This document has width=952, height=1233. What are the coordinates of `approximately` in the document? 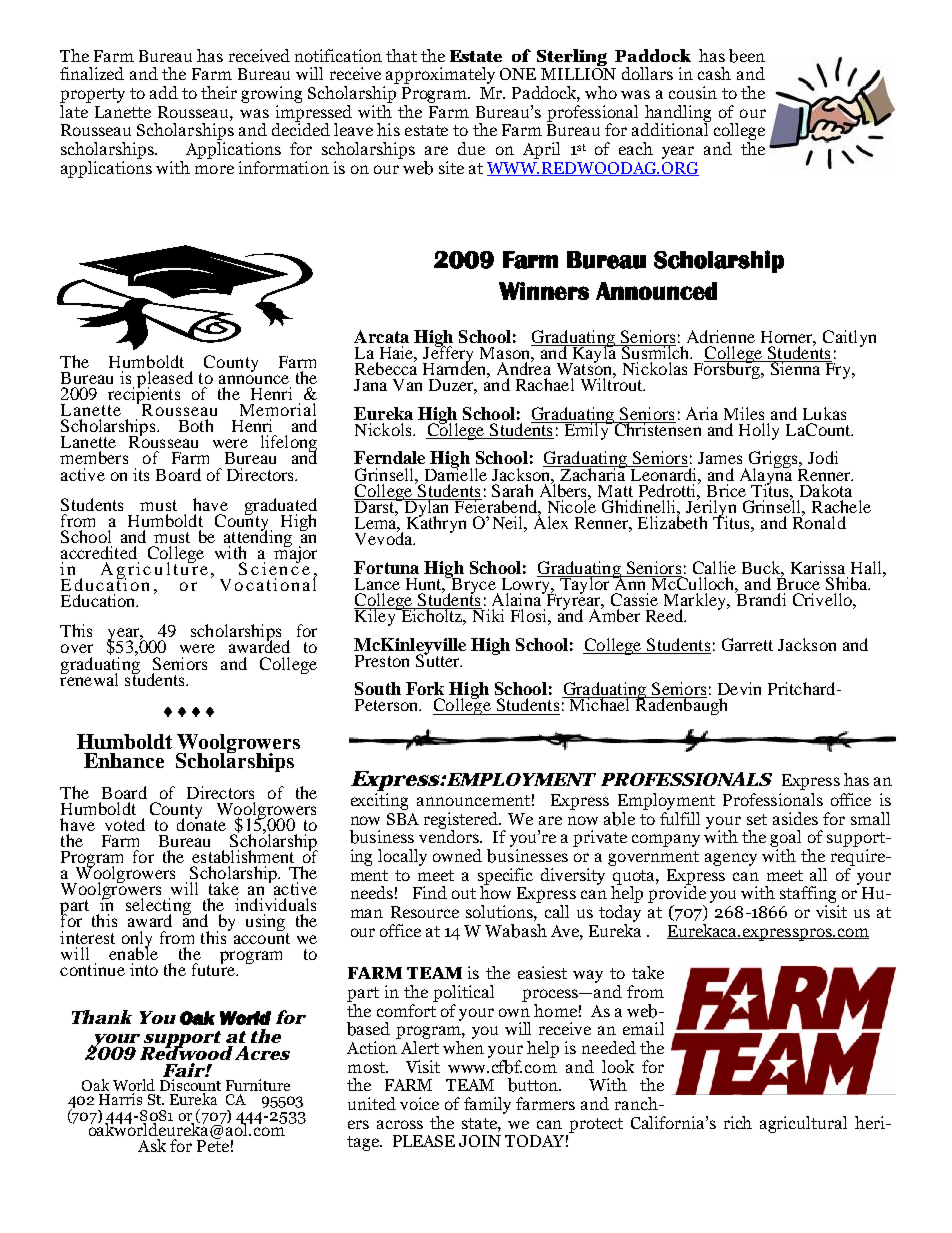 It's located at (440, 75).
